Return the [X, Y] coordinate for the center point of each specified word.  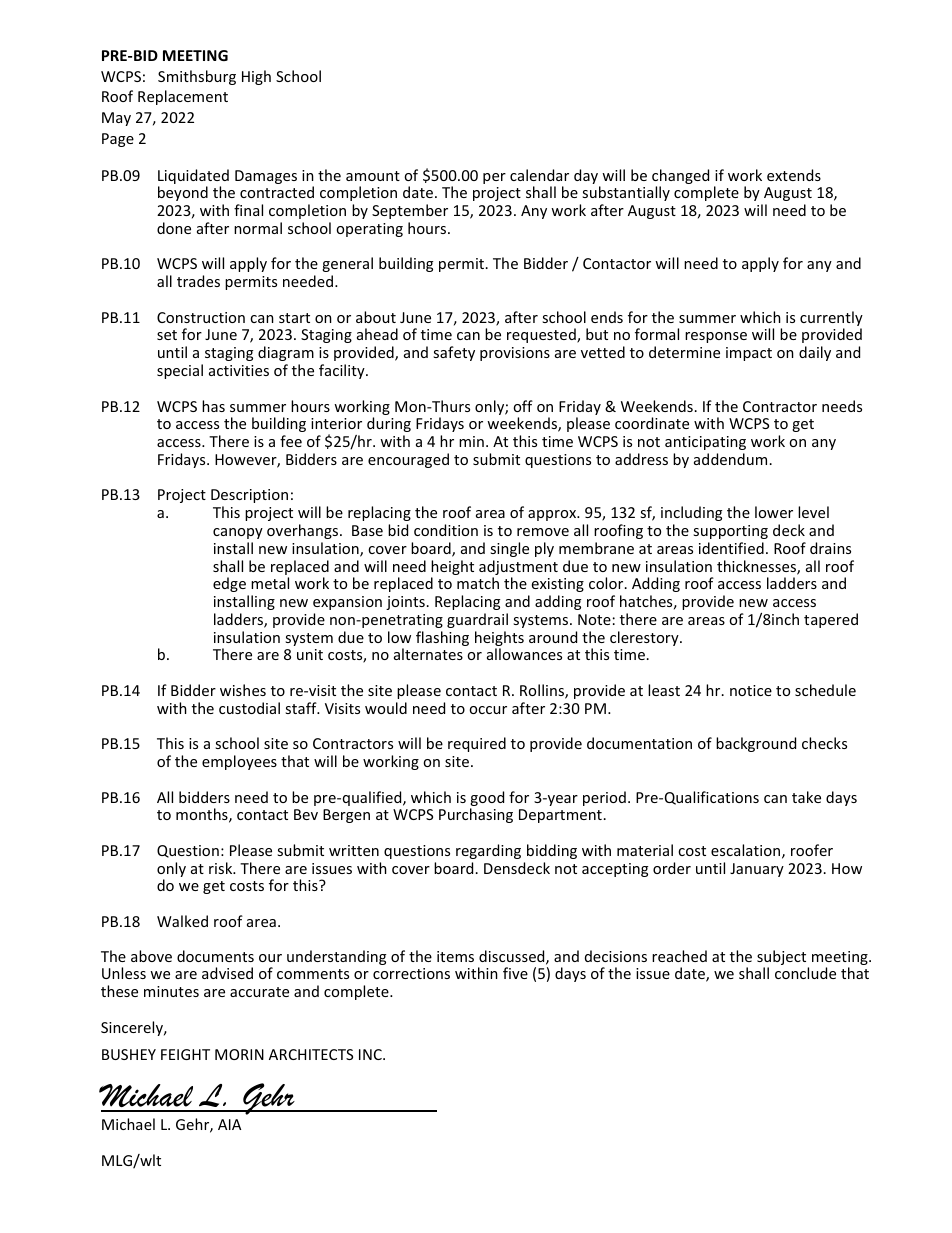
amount [373, 176]
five [515, 973]
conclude [805, 973]
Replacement [183, 97]
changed [680, 178]
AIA [229, 1124]
